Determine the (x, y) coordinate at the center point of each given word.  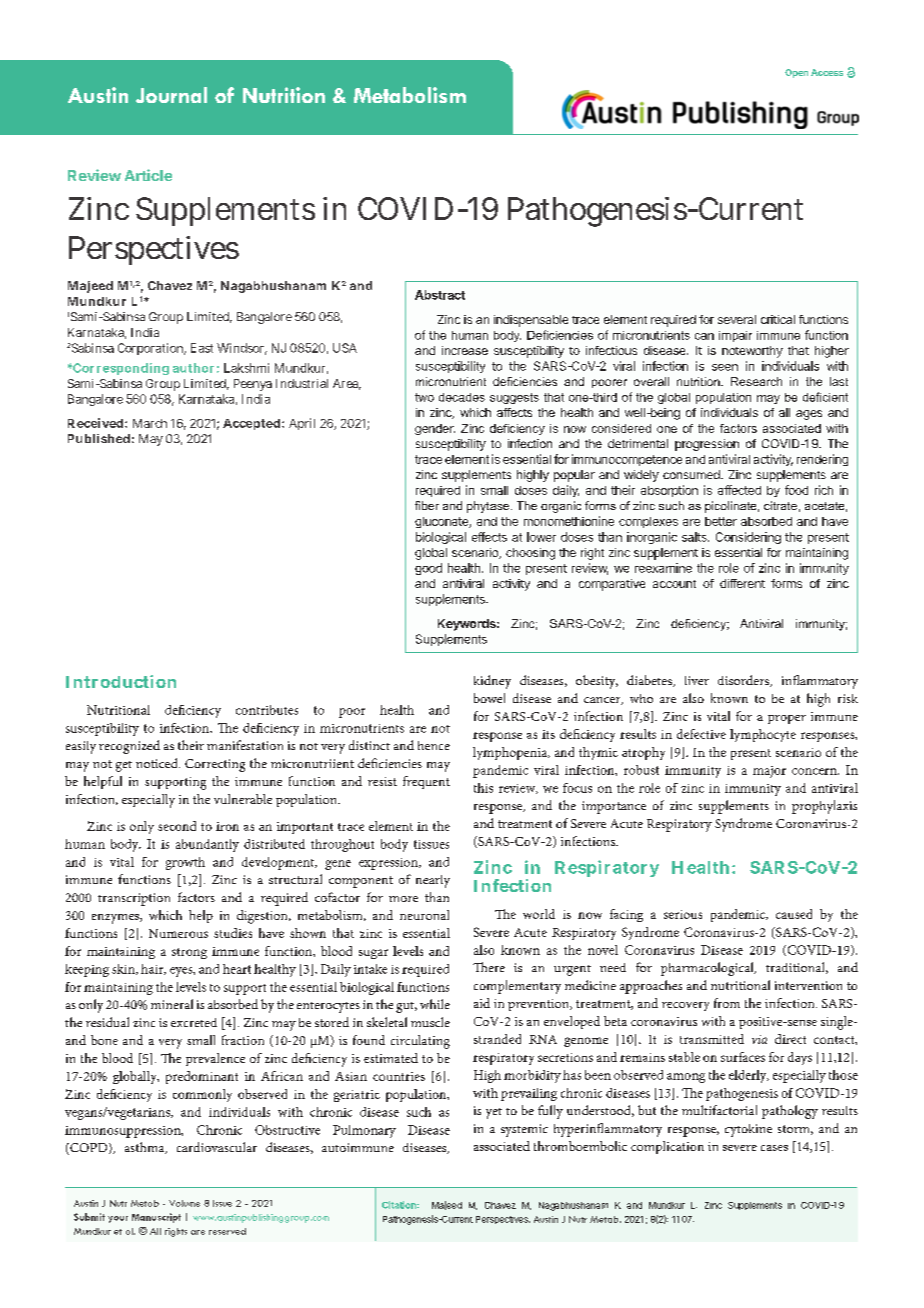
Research (756, 381)
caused (794, 914)
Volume (184, 1203)
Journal (171, 95)
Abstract (440, 295)
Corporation (152, 349)
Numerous (178, 933)
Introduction (121, 681)
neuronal (424, 915)
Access (827, 72)
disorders (744, 681)
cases (774, 1148)
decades (462, 397)
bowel (489, 698)
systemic (524, 1130)
